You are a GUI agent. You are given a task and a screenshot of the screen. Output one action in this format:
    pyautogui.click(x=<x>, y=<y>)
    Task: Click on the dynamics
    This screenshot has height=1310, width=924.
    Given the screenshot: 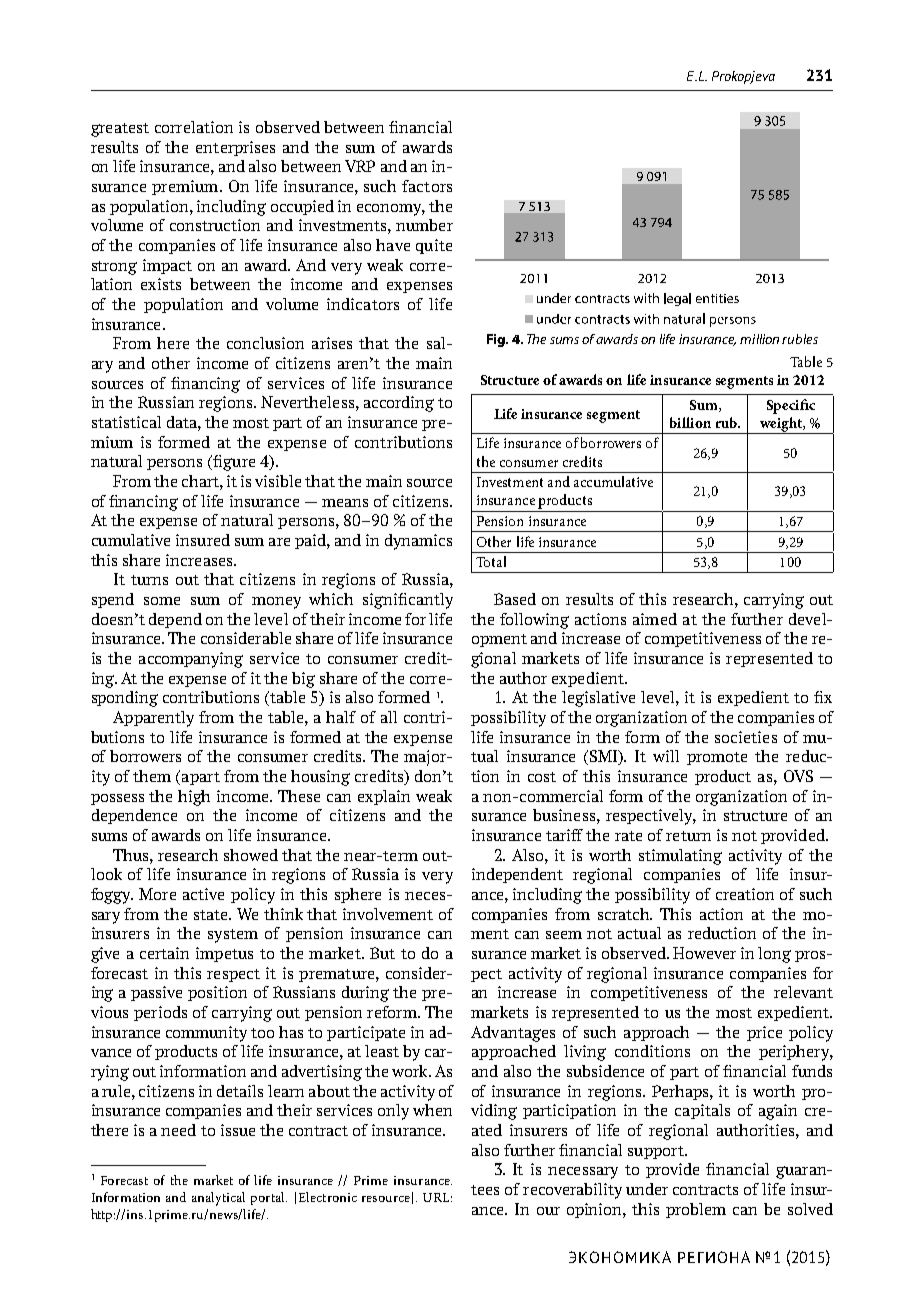 What is the action you would take?
    pyautogui.click(x=418, y=542)
